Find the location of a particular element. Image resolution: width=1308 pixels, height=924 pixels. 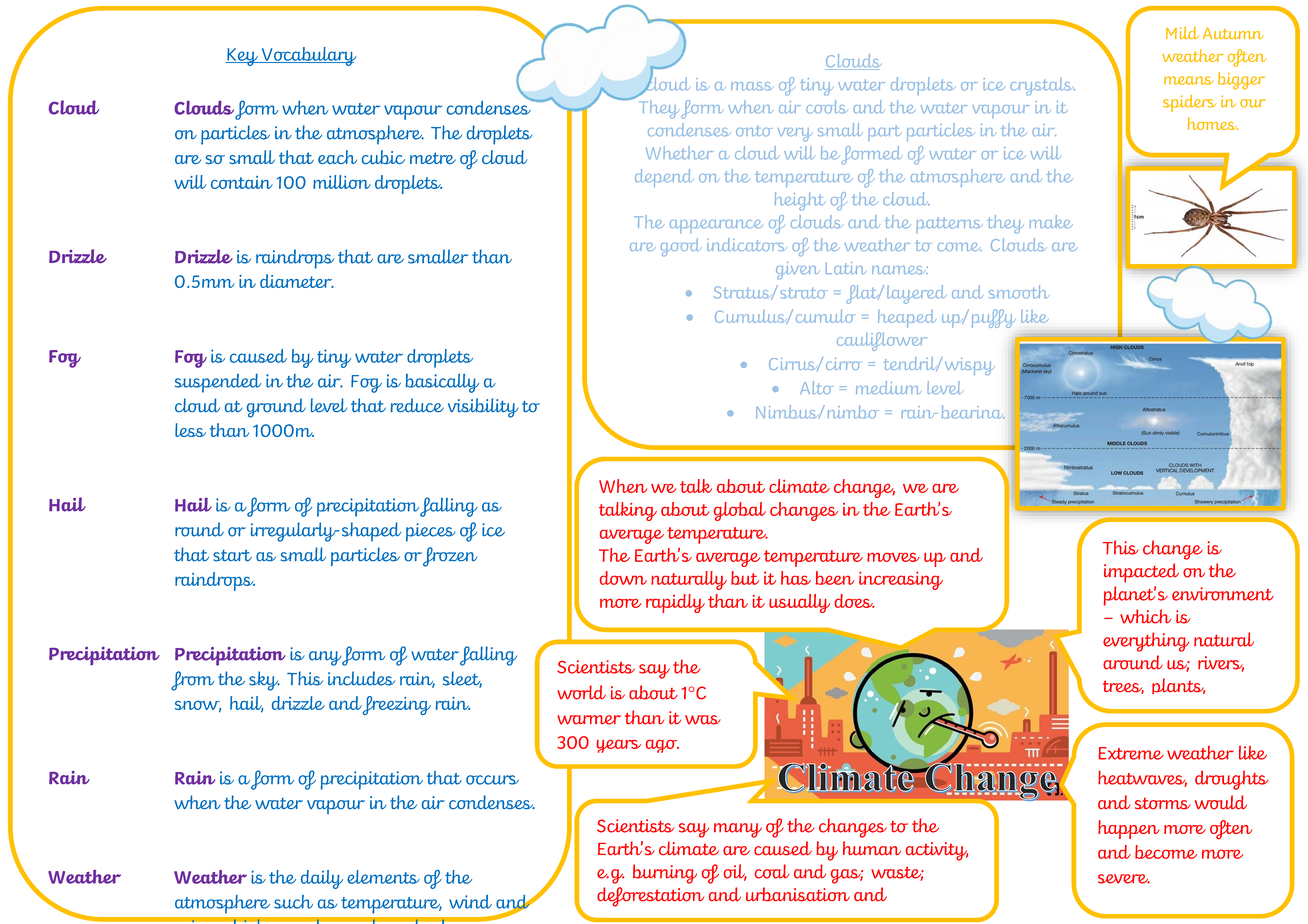

daily is located at coordinates (322, 879).
